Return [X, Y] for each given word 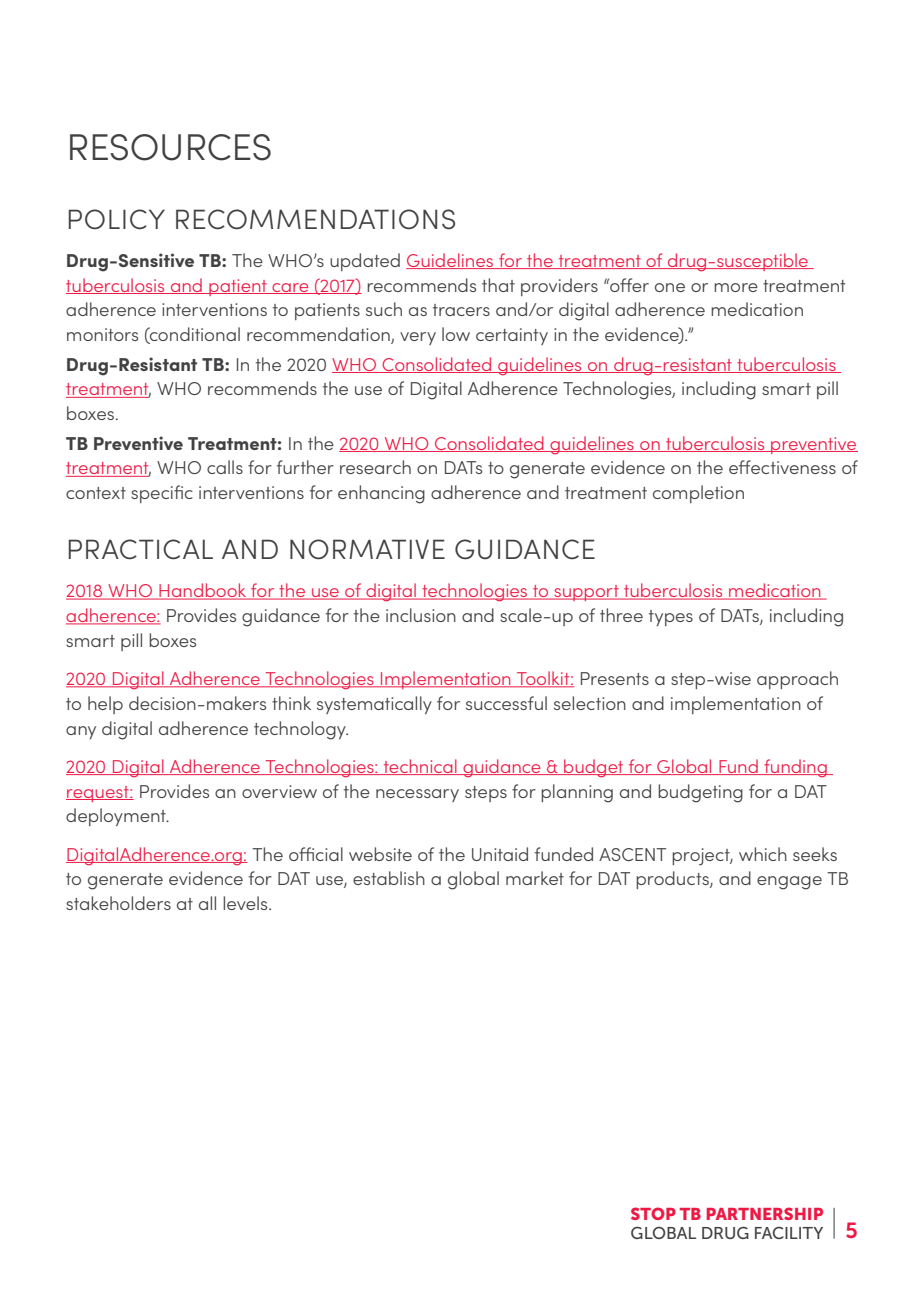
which [763, 854]
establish [389, 878]
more [736, 287]
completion [698, 494]
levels [246, 903]
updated [365, 262]
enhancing [381, 494]
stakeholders [118, 903]
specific [162, 494]
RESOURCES [170, 147]
